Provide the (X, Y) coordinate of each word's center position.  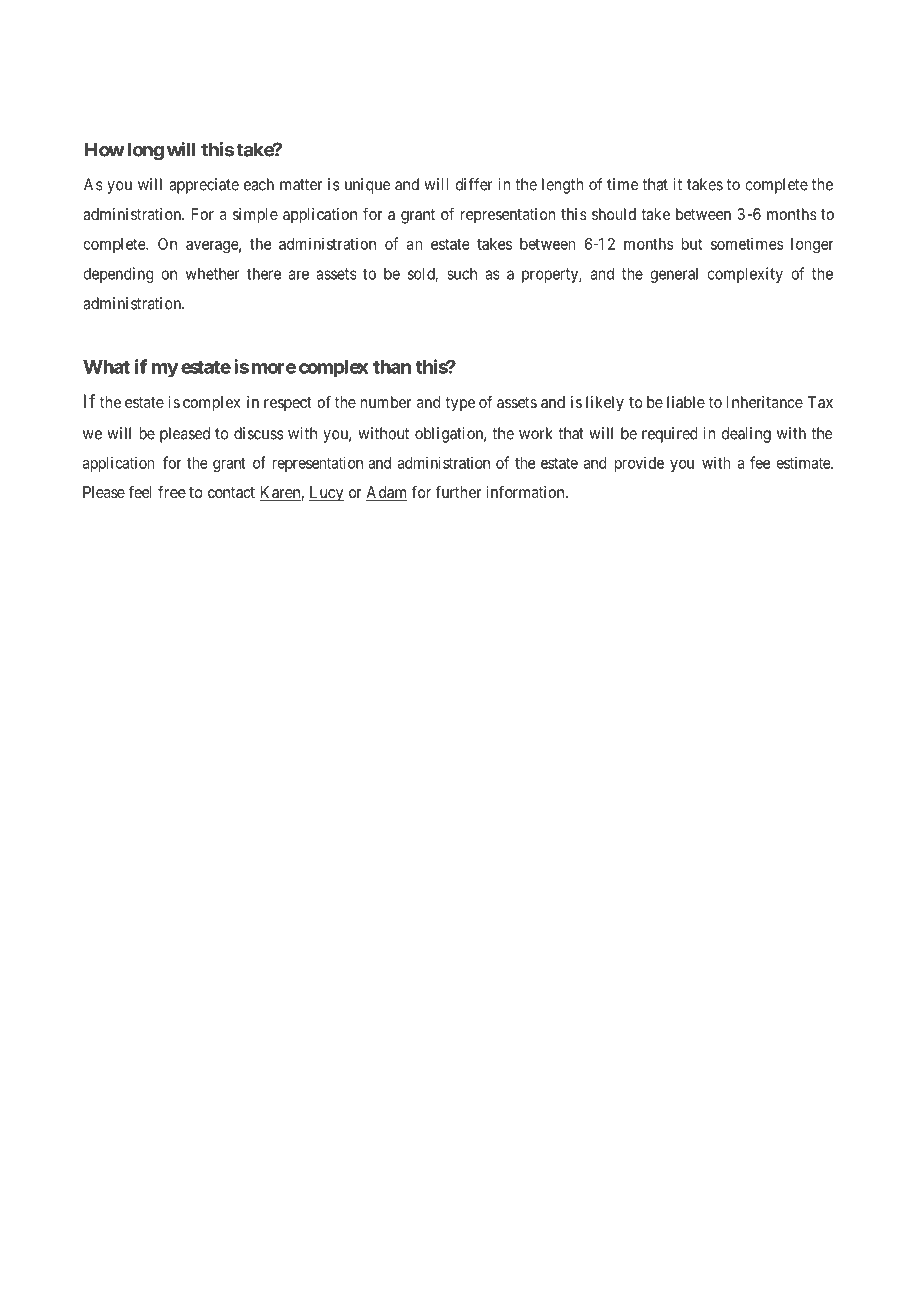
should (614, 214)
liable (686, 402)
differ (474, 184)
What (106, 367)
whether (213, 273)
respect (288, 404)
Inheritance (765, 402)
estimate (804, 462)
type (460, 404)
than (392, 367)
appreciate (204, 186)
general (674, 275)
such (462, 273)
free (172, 491)
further (458, 491)
